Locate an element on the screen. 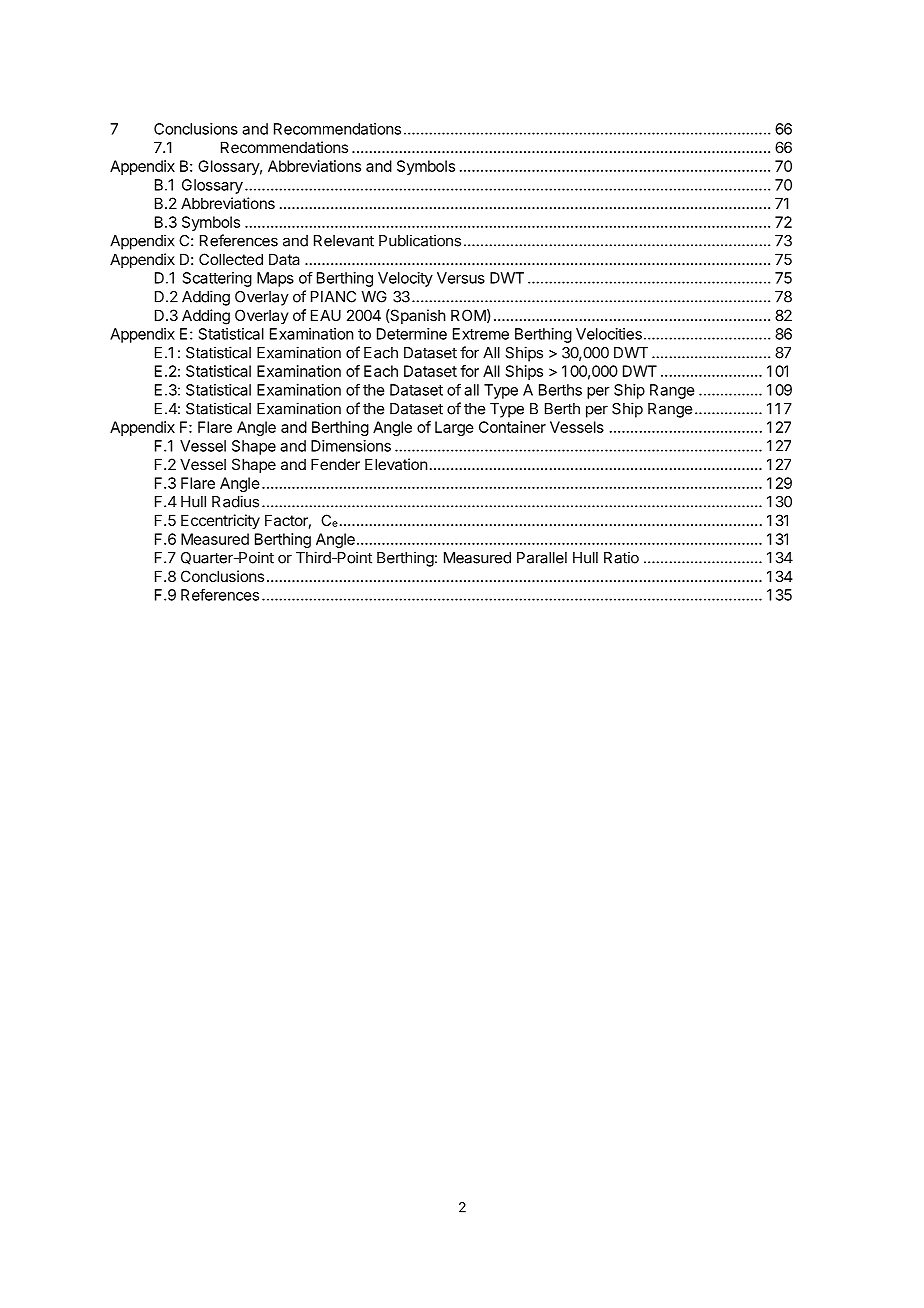  Velocity is located at coordinates (405, 279).
